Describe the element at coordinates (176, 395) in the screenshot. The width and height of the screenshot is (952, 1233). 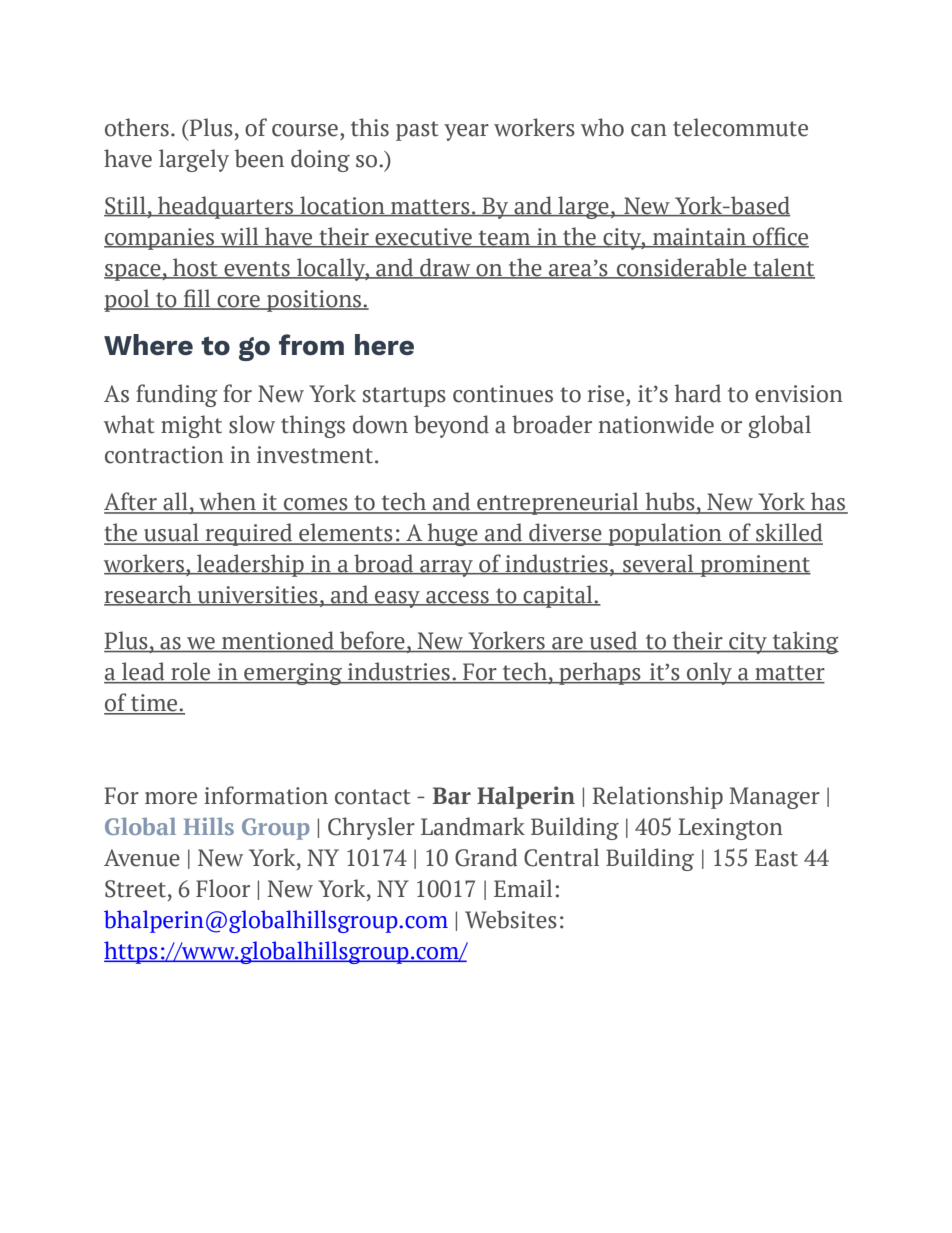
I see `funding` at that location.
